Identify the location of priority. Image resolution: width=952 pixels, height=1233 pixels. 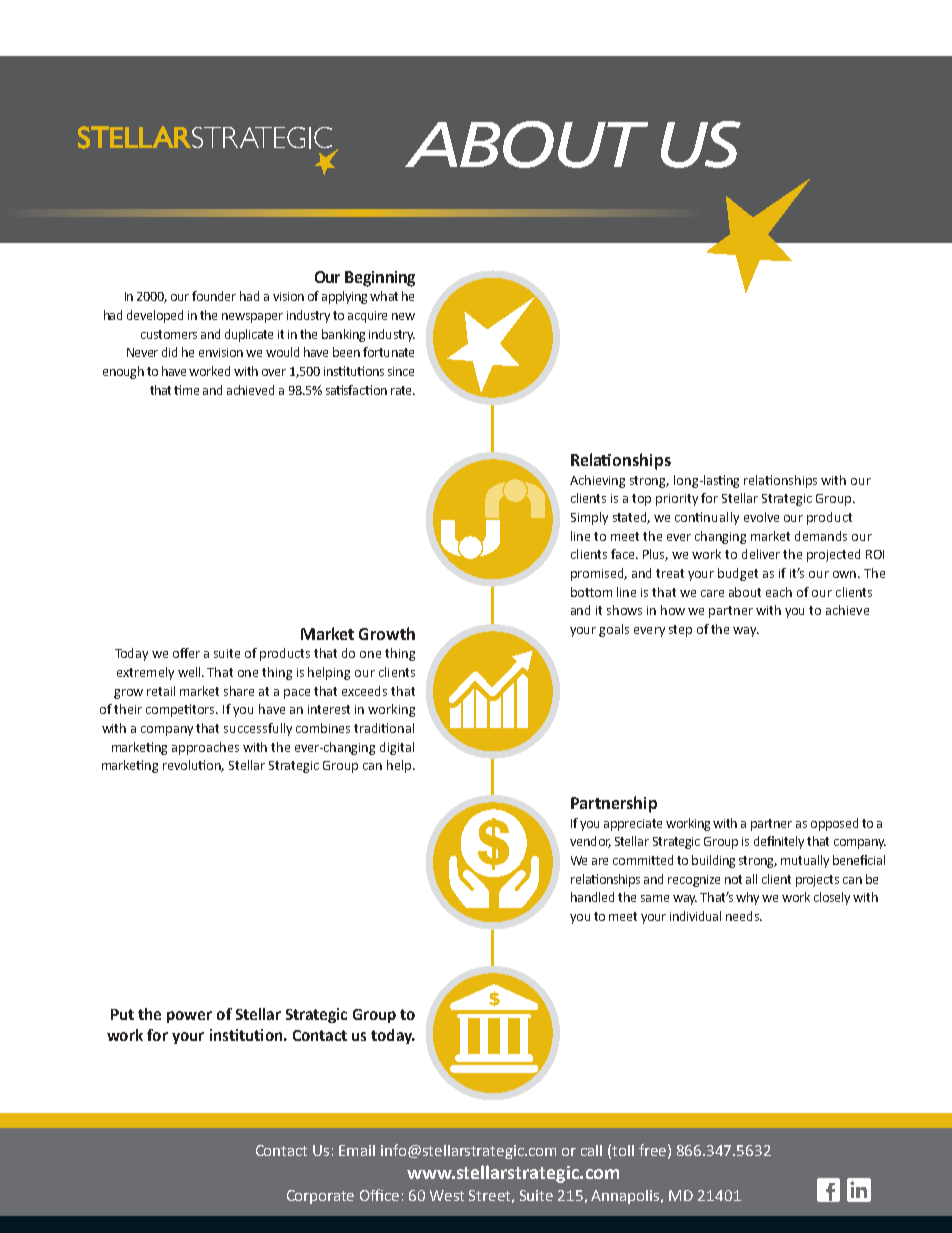
(677, 500).
